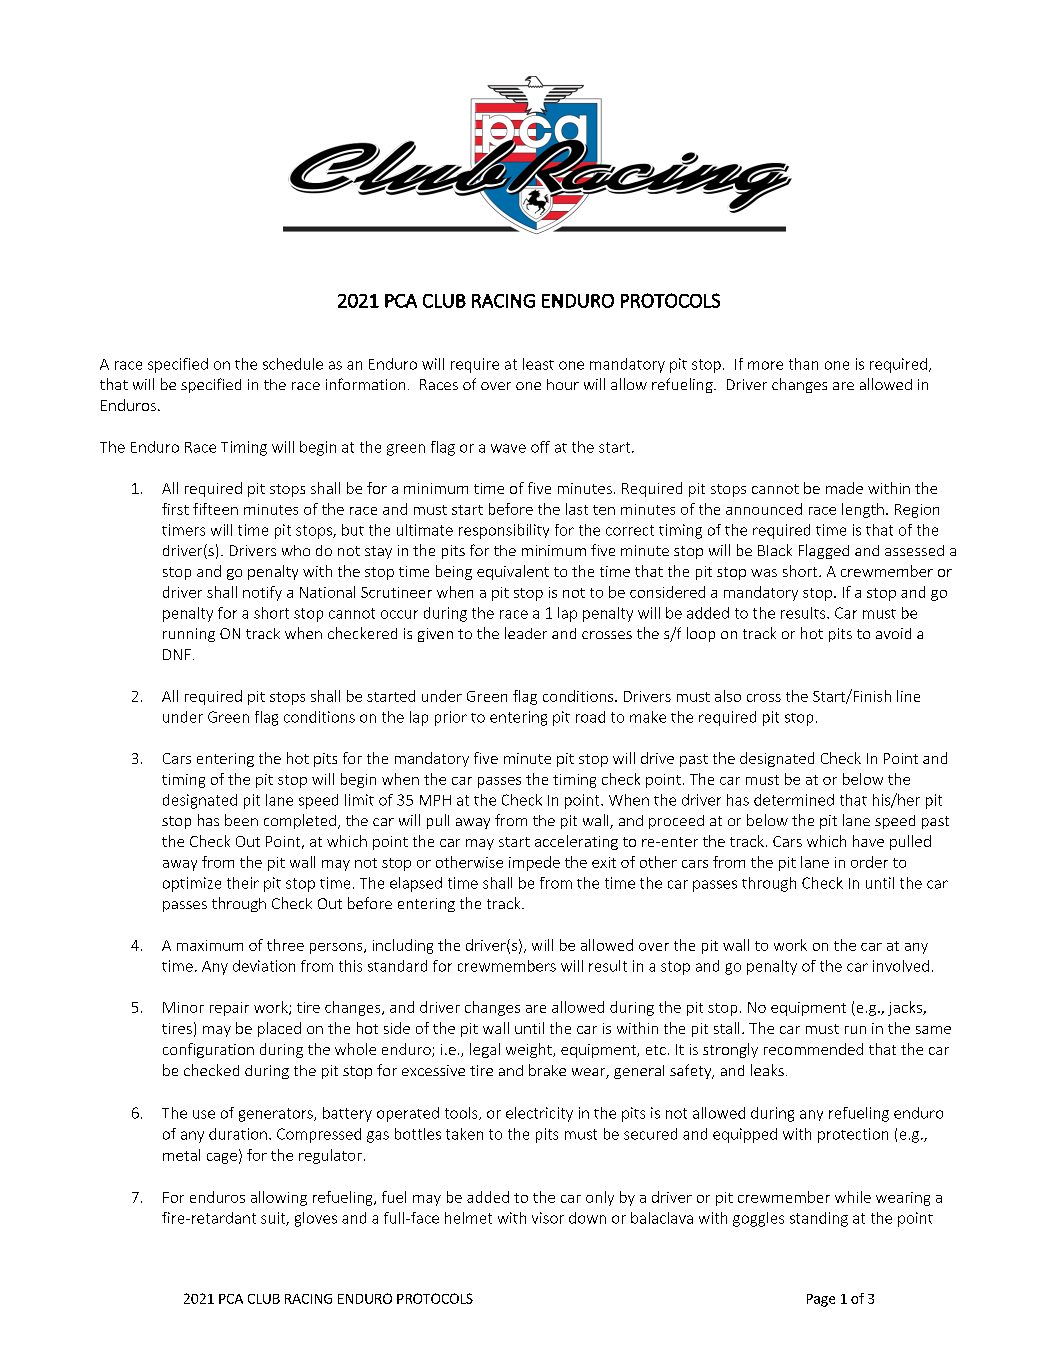 Image resolution: width=1058 pixels, height=1370 pixels. What do you see at coordinates (908, 696) in the screenshot?
I see `line` at bounding box center [908, 696].
